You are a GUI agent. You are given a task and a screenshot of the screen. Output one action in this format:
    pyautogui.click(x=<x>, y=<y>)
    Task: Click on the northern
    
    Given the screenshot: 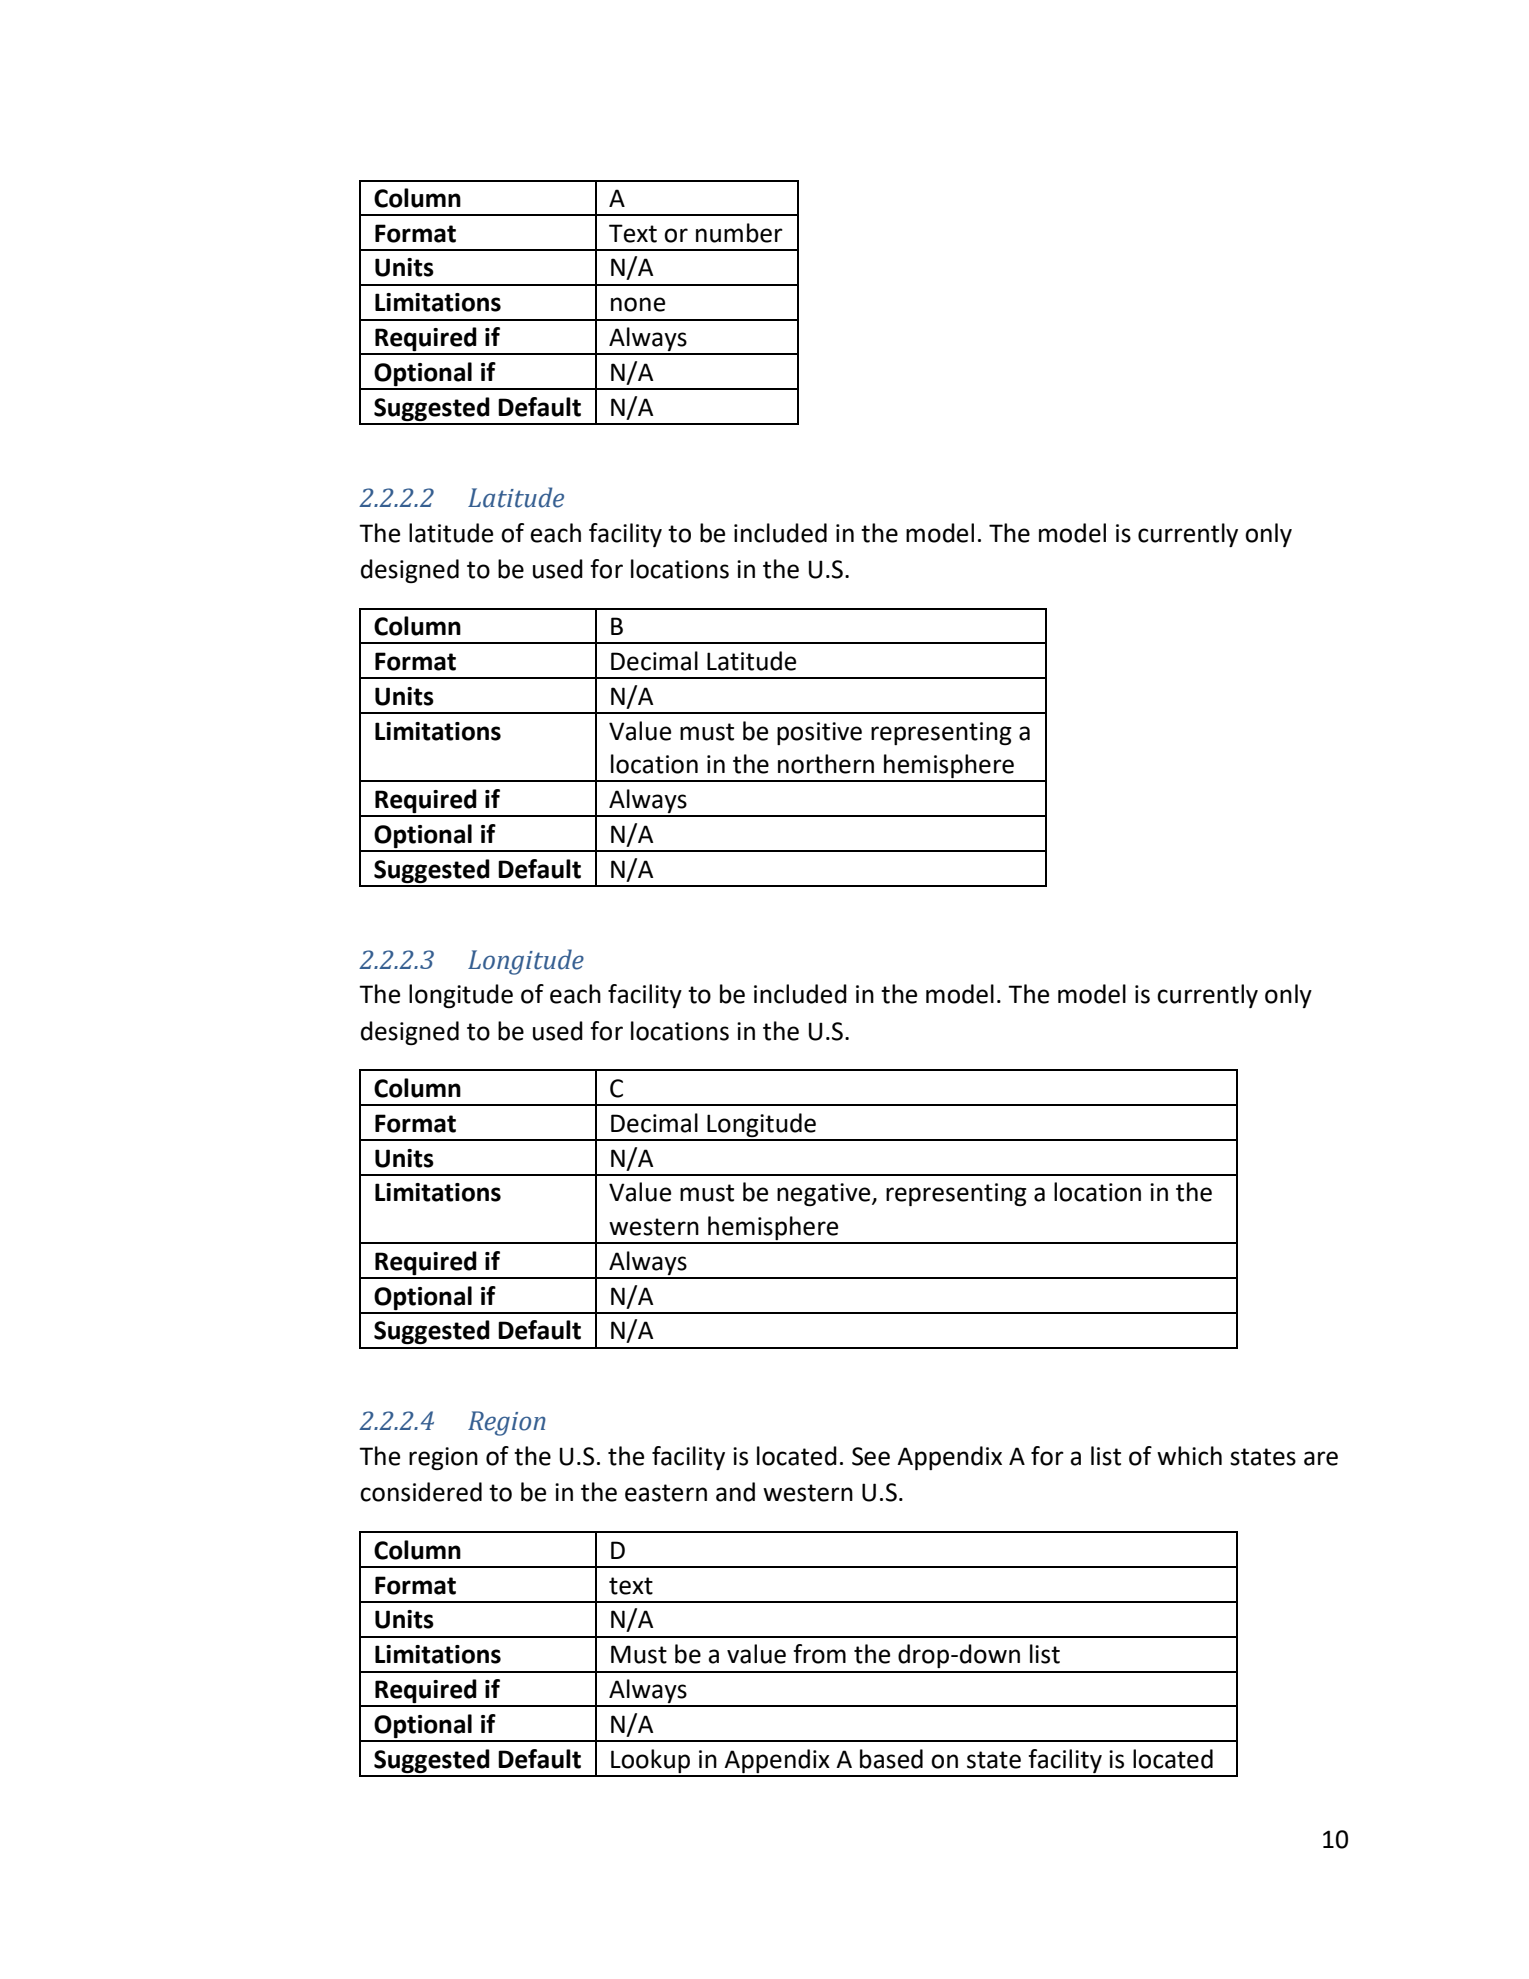 What is the action you would take?
    pyautogui.click(x=826, y=764)
